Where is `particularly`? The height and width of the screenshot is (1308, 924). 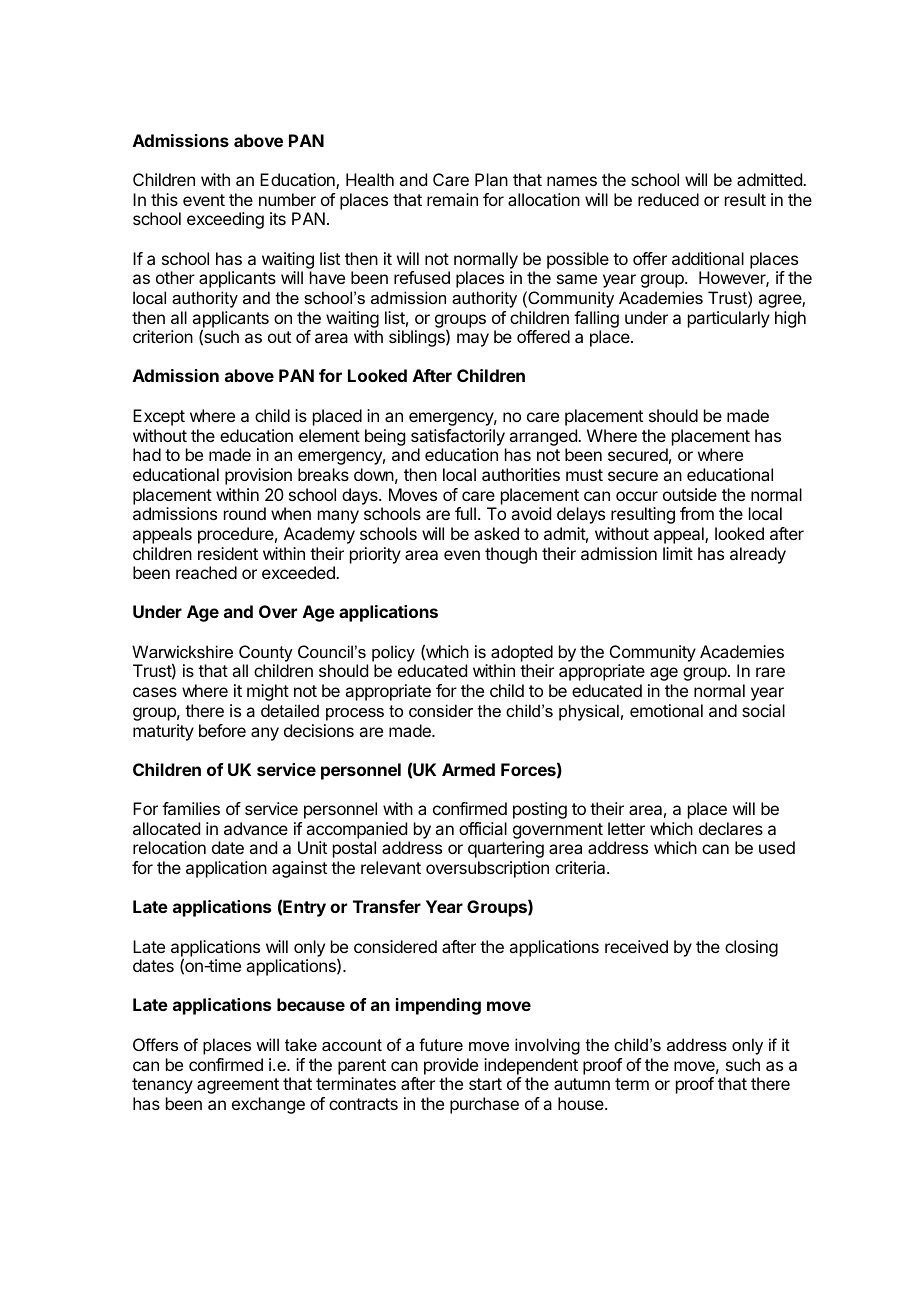
particularly is located at coordinates (729, 319).
